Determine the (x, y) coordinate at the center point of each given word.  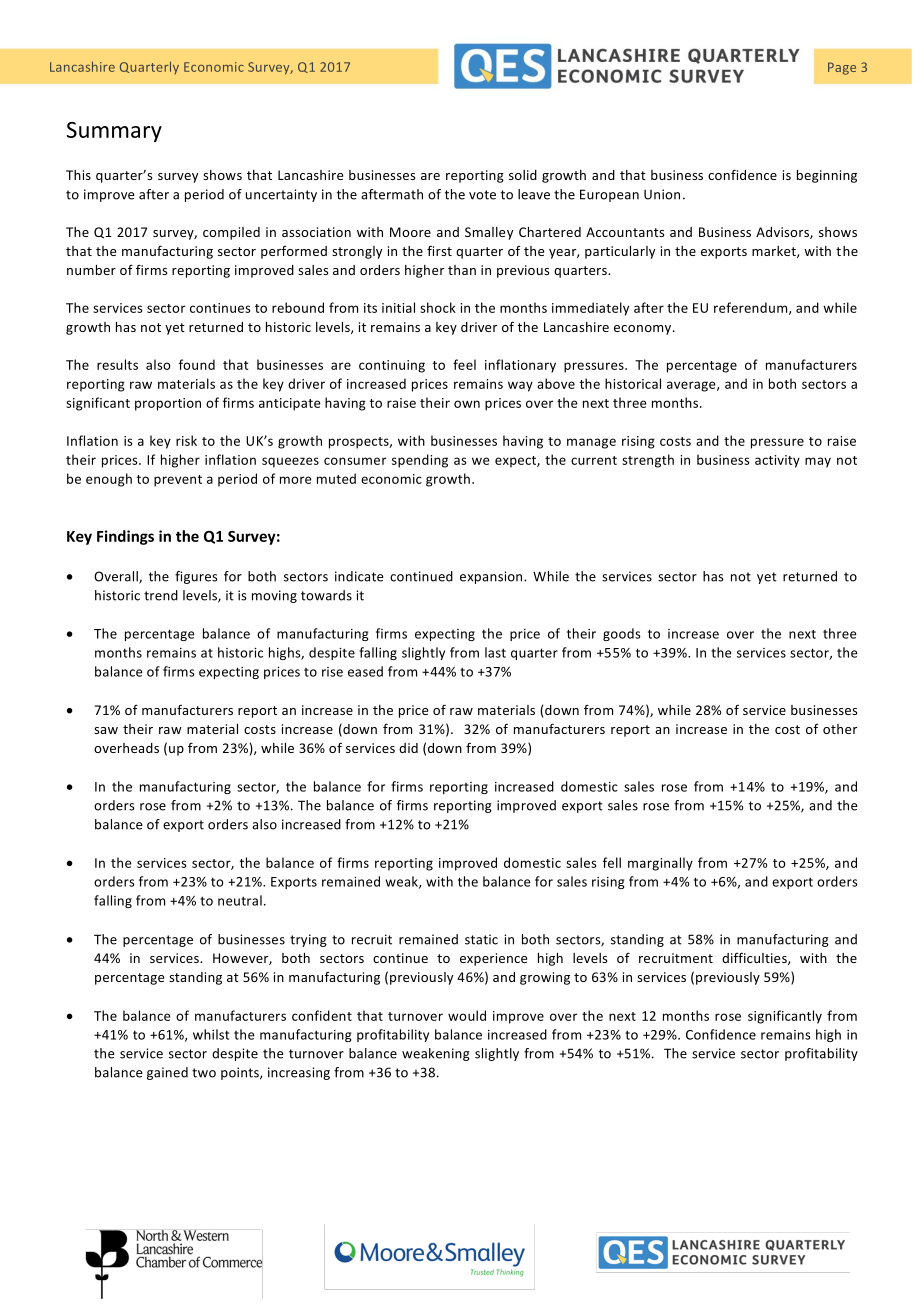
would (467, 1015)
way (520, 386)
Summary (114, 132)
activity (777, 461)
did (408, 748)
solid (523, 175)
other (840, 729)
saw (106, 730)
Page (842, 68)
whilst (211, 1034)
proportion (168, 404)
